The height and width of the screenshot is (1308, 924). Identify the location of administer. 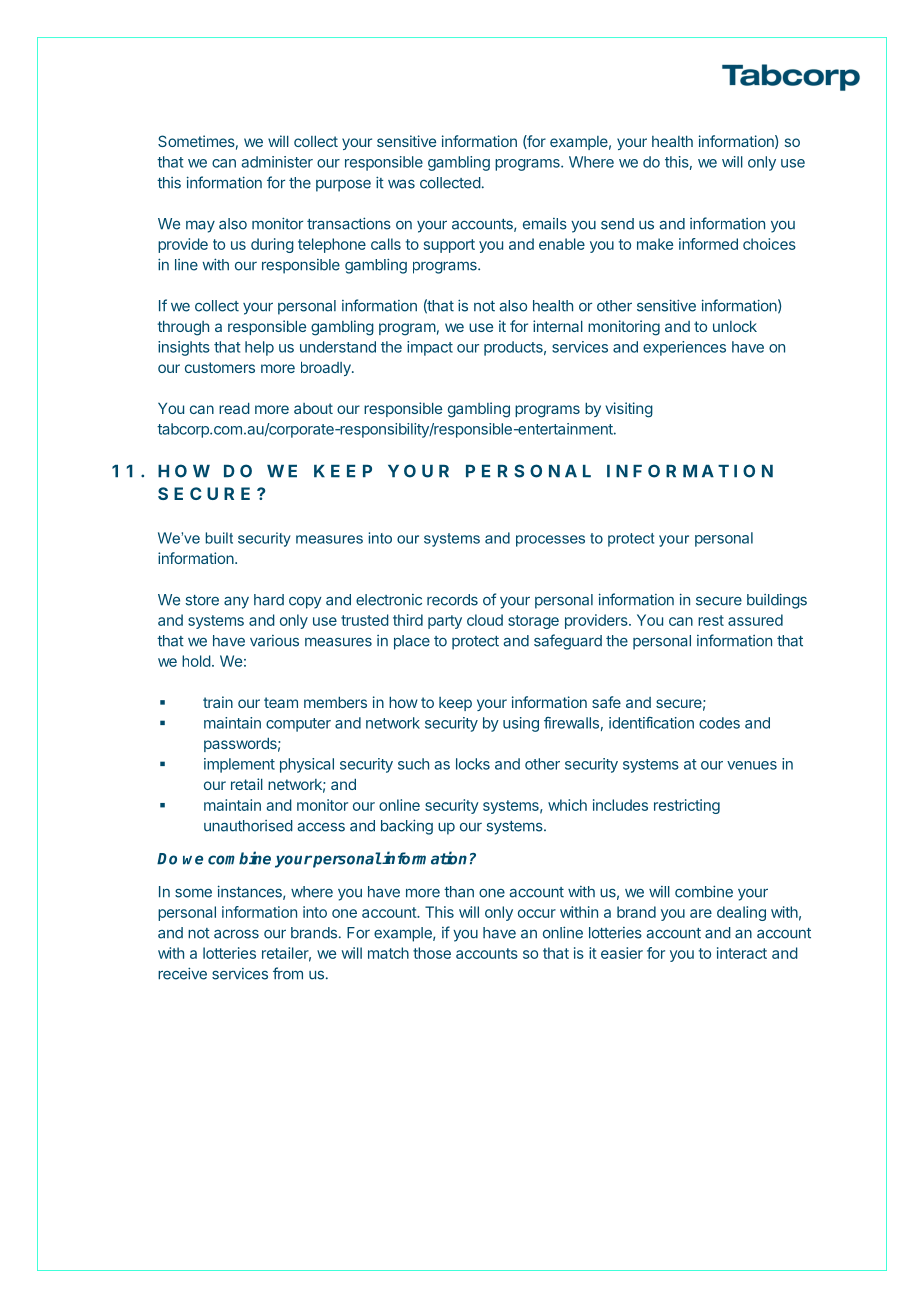
(277, 162).
